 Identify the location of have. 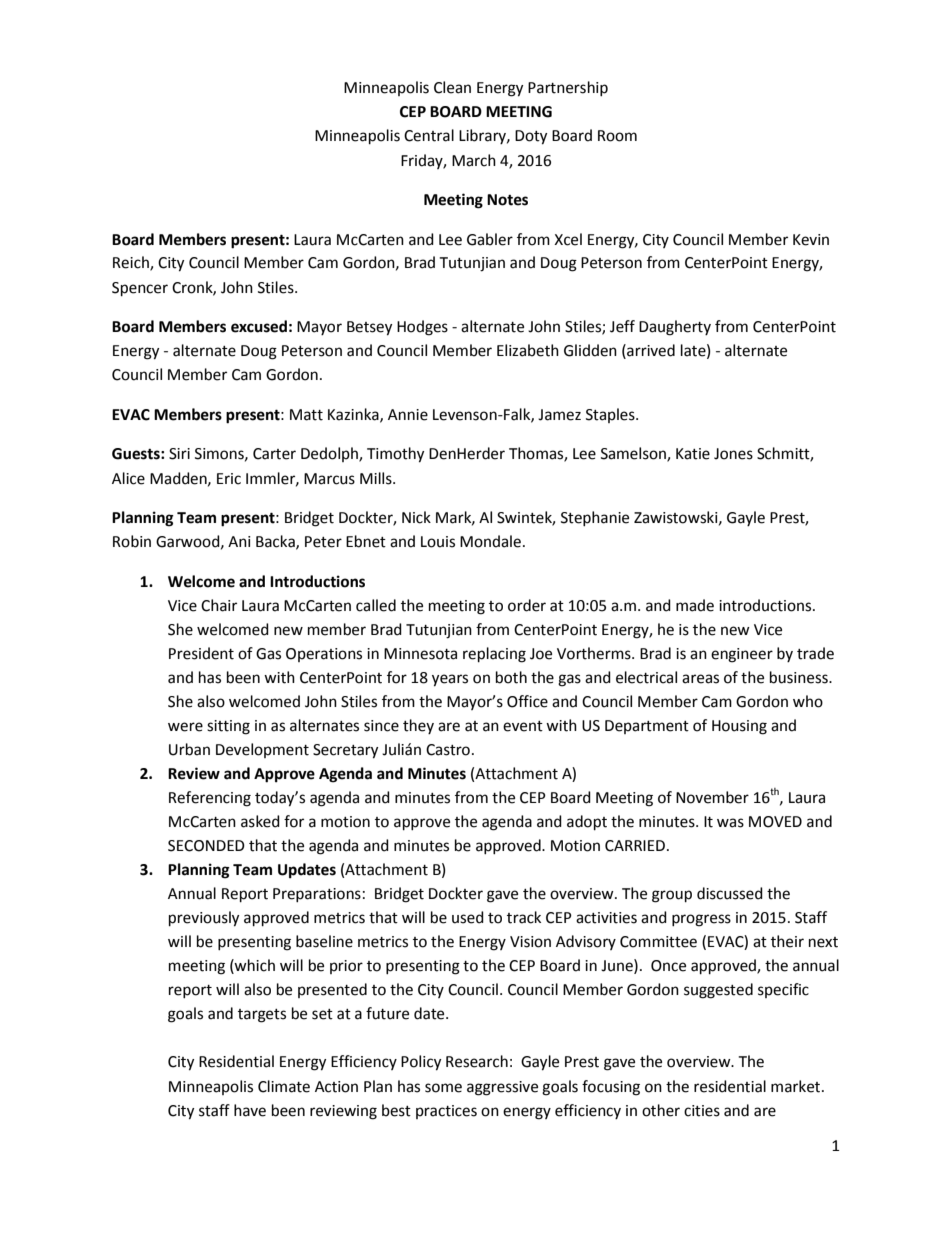
(250, 1110).
